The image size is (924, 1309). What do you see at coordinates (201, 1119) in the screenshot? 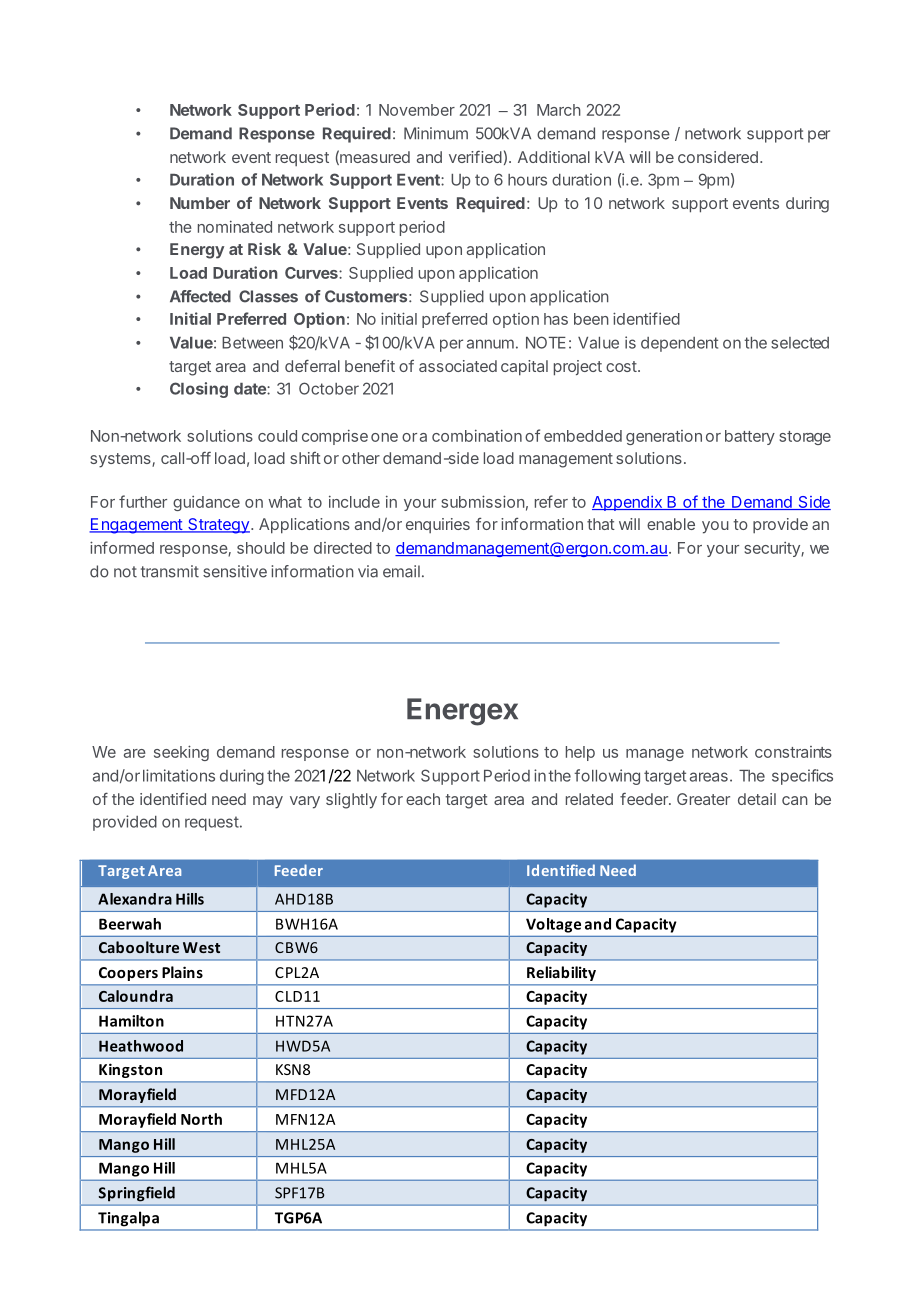
I see `North` at bounding box center [201, 1119].
